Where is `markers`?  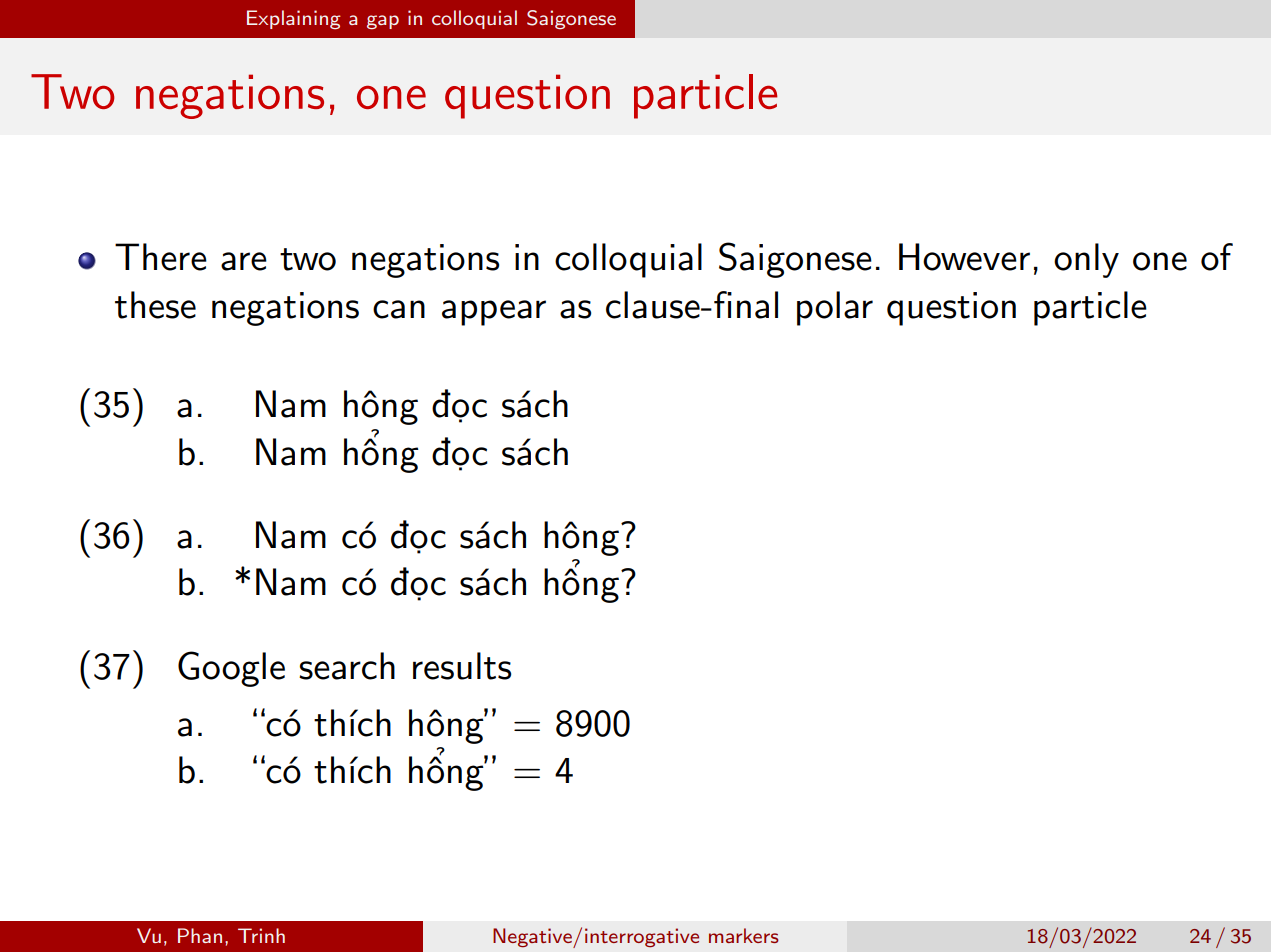 markers is located at coordinates (744, 935).
